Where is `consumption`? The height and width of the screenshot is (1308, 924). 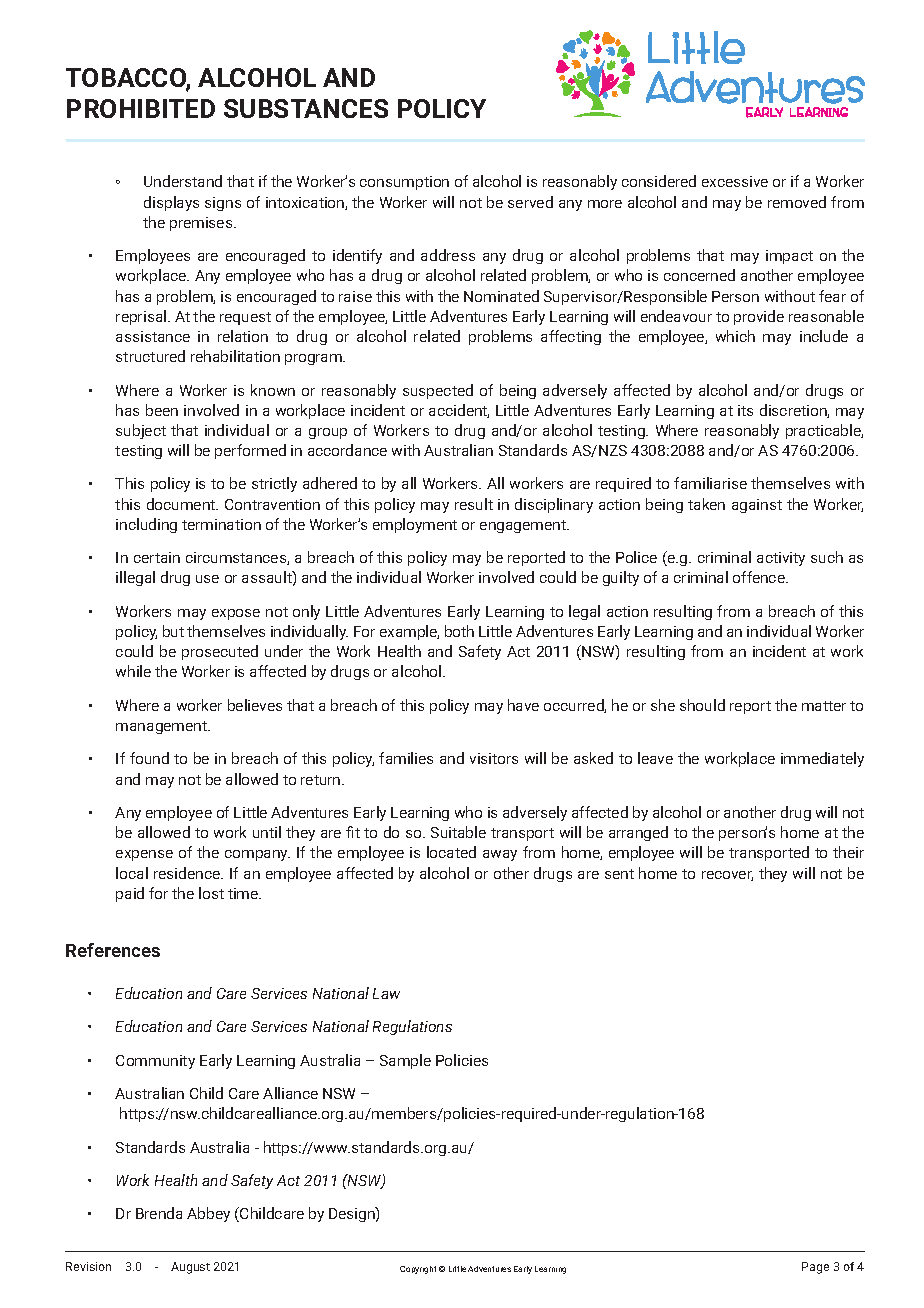
consumption is located at coordinates (404, 183).
